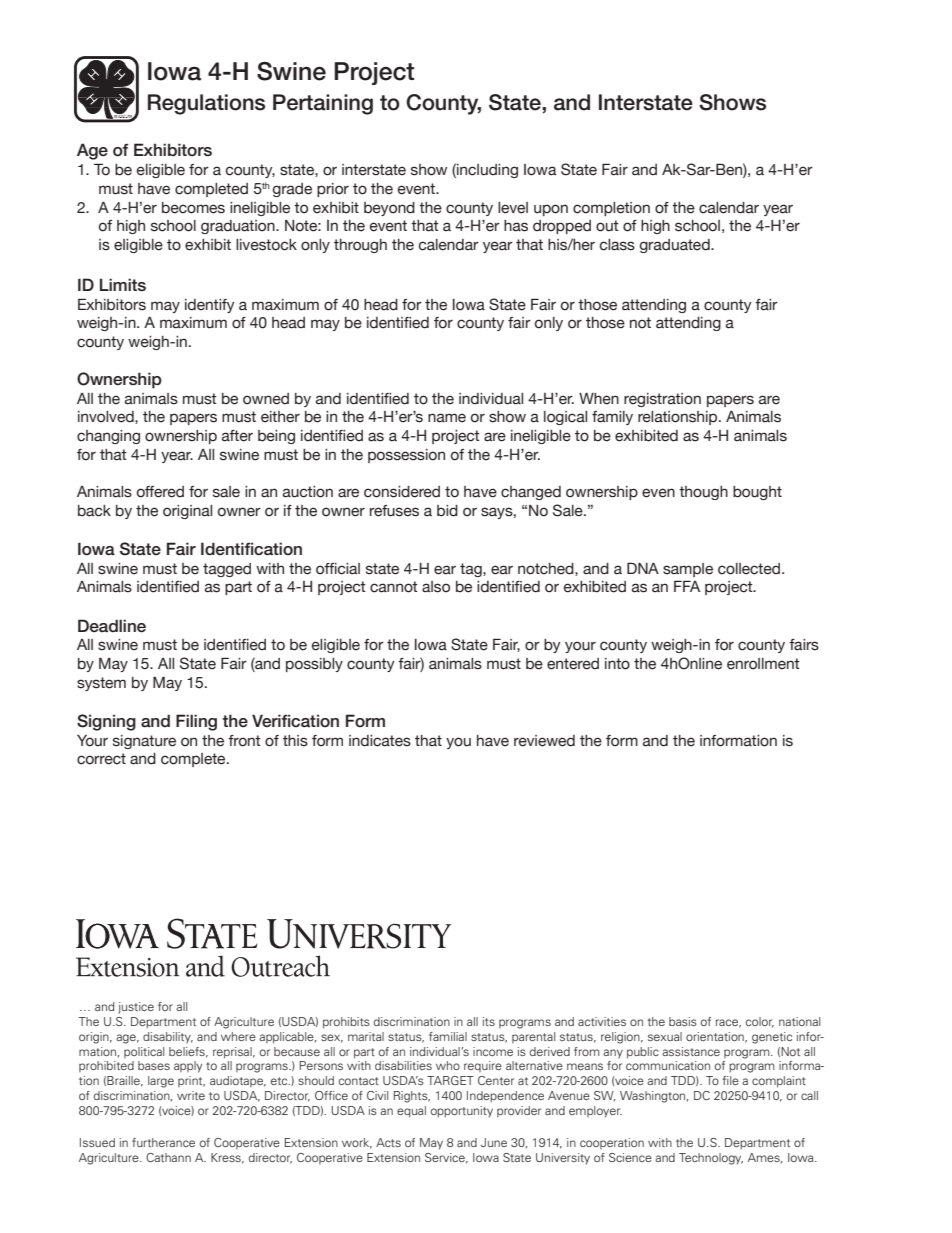  Describe the element at coordinates (711, 1159) in the screenshot. I see `Technology` at that location.
